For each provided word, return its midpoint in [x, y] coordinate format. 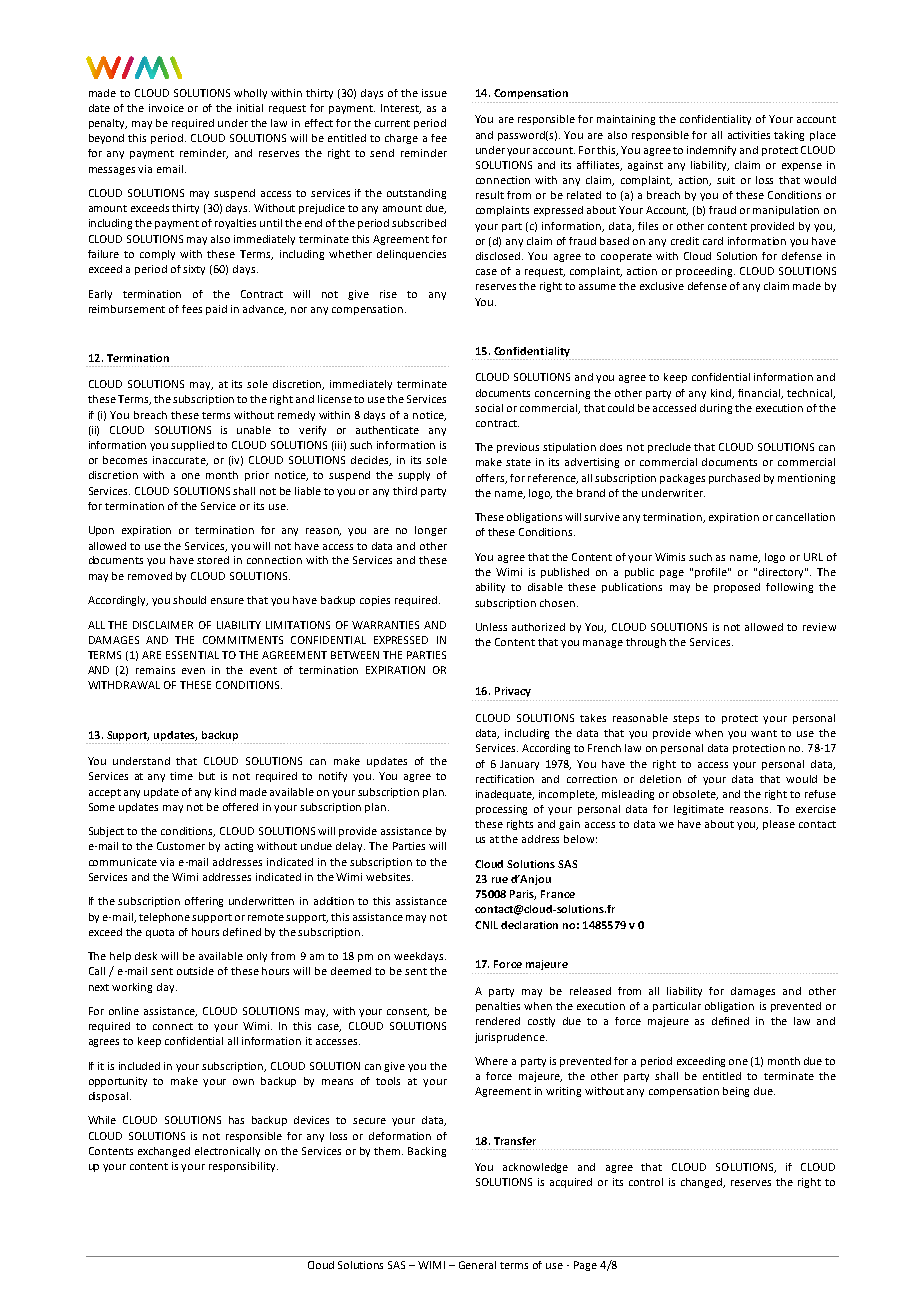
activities [749, 135]
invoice [166, 108]
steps [686, 719]
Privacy [513, 692]
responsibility [243, 1167]
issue [434, 93]
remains [155, 670]
